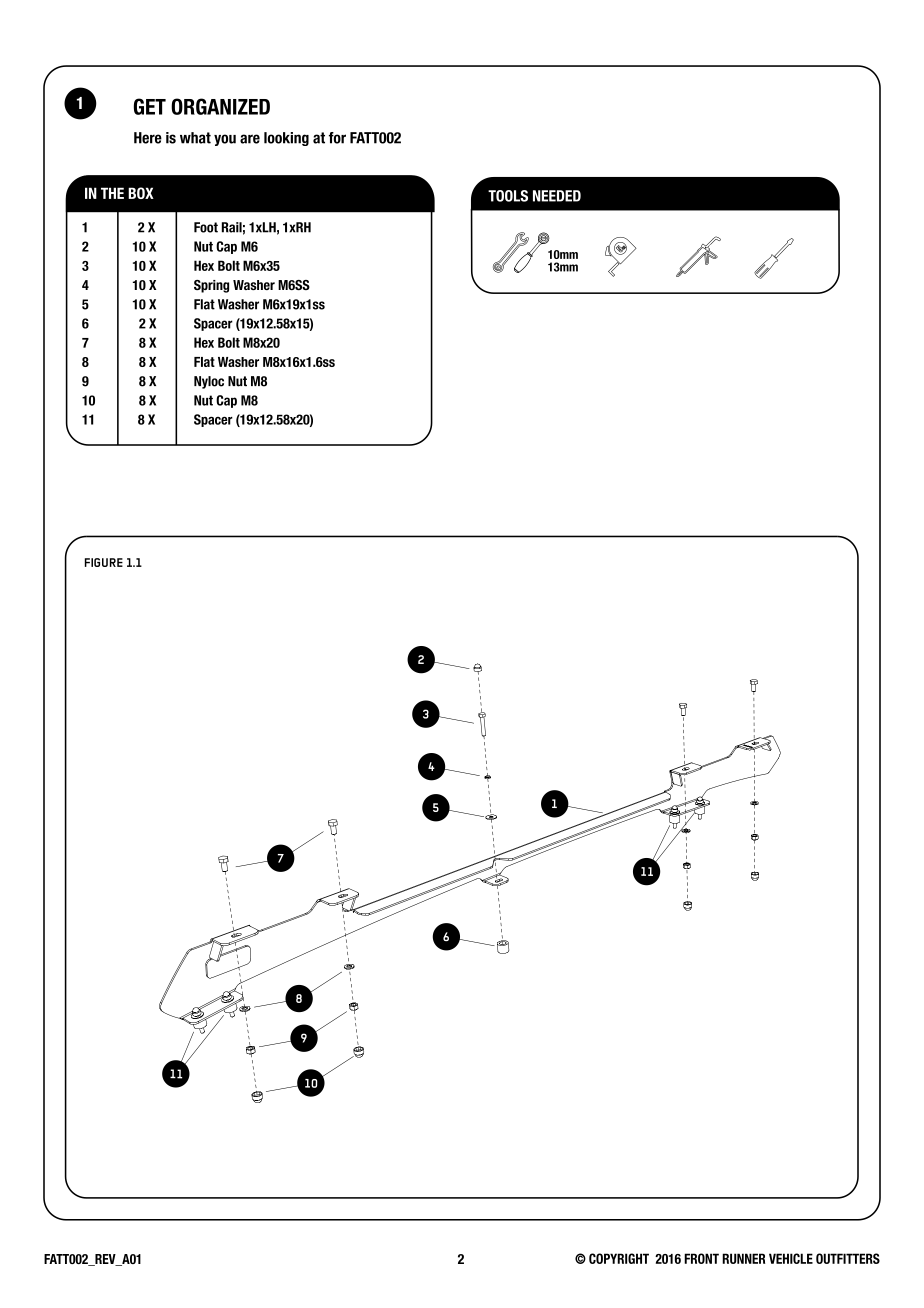 The height and width of the image is (1308, 924). I want to click on TOOLS, so click(508, 196).
